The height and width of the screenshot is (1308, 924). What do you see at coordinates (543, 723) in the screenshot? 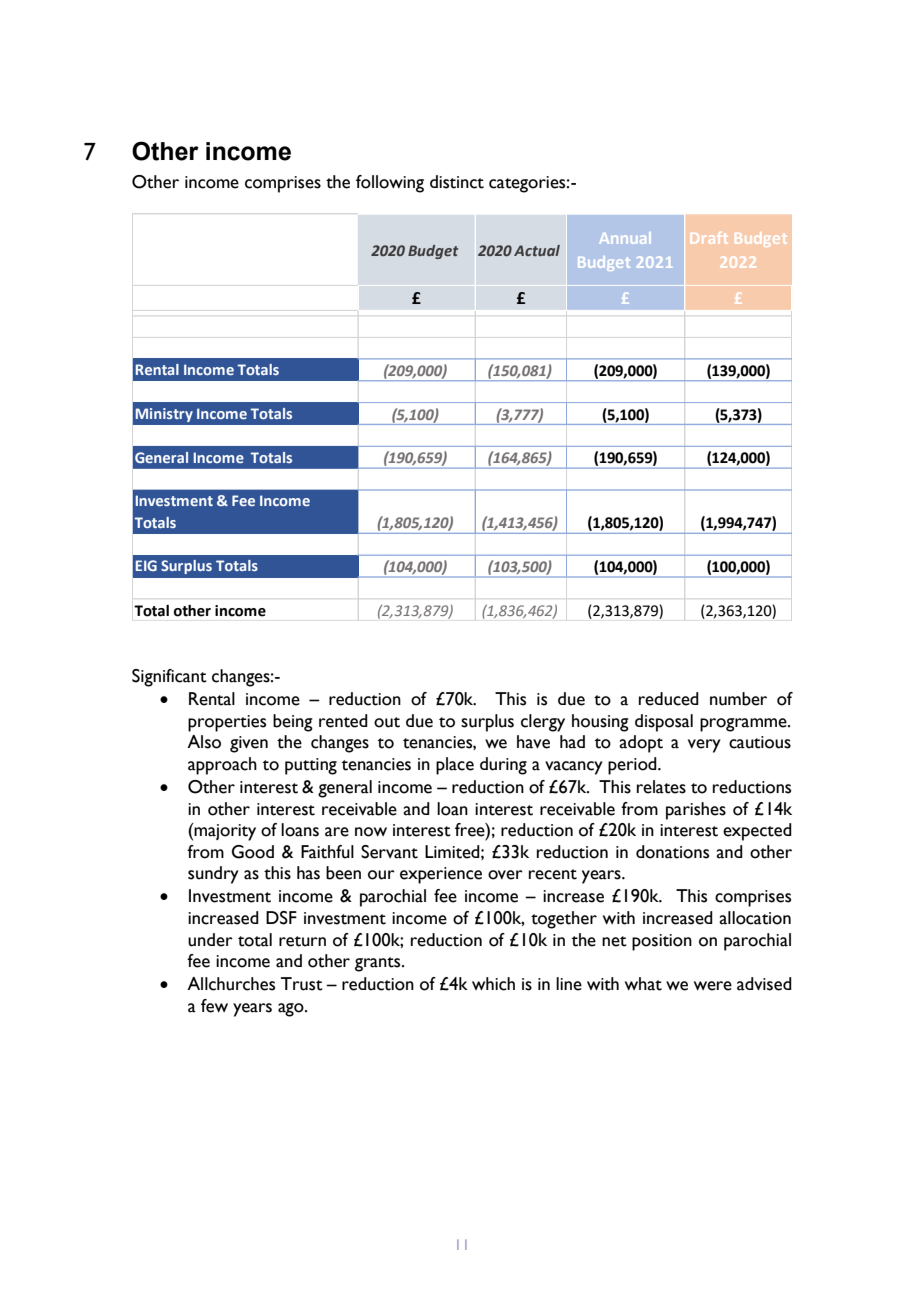
I see `clergy` at bounding box center [543, 723].
